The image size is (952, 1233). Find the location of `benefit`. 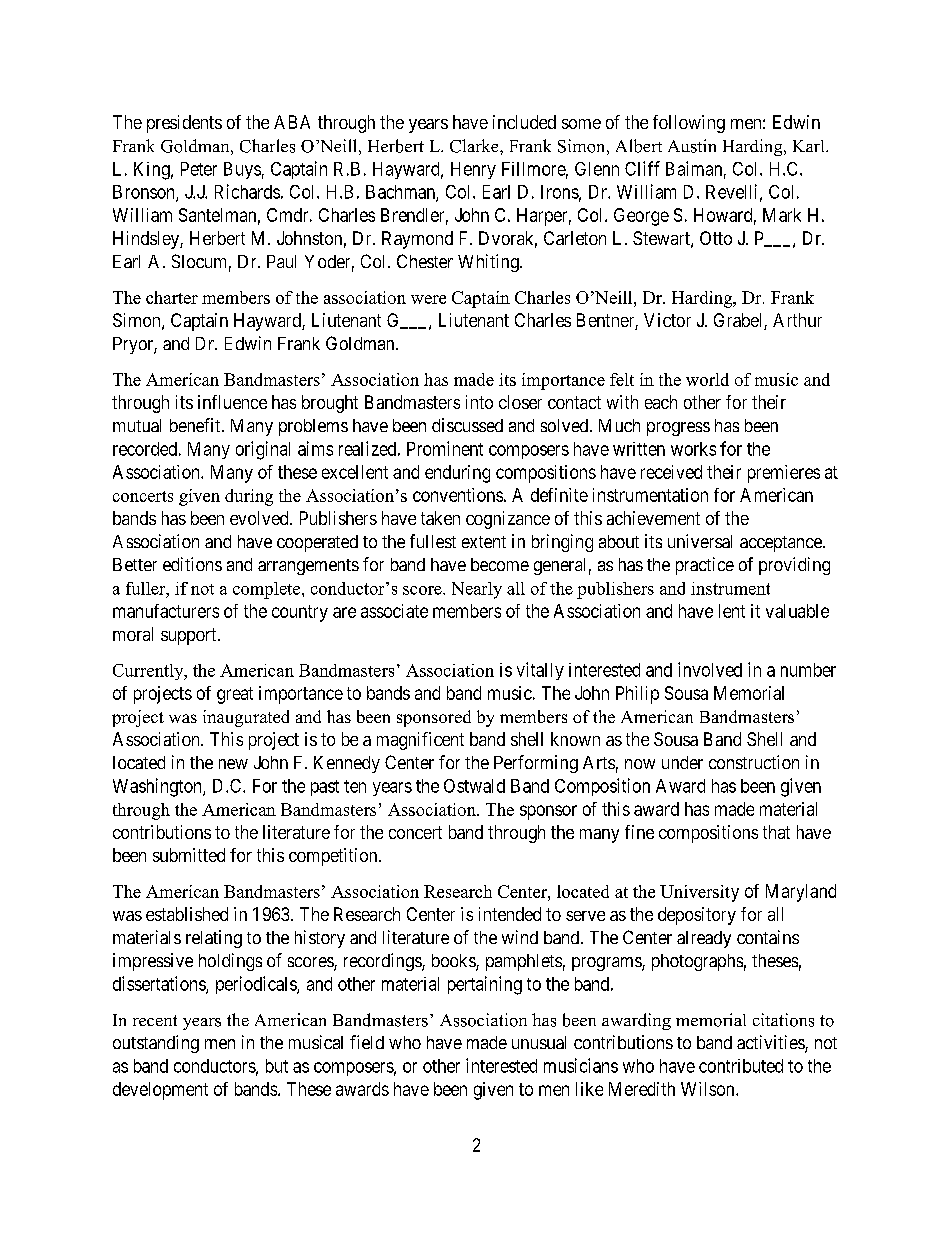

benefit is located at coordinates (196, 425).
